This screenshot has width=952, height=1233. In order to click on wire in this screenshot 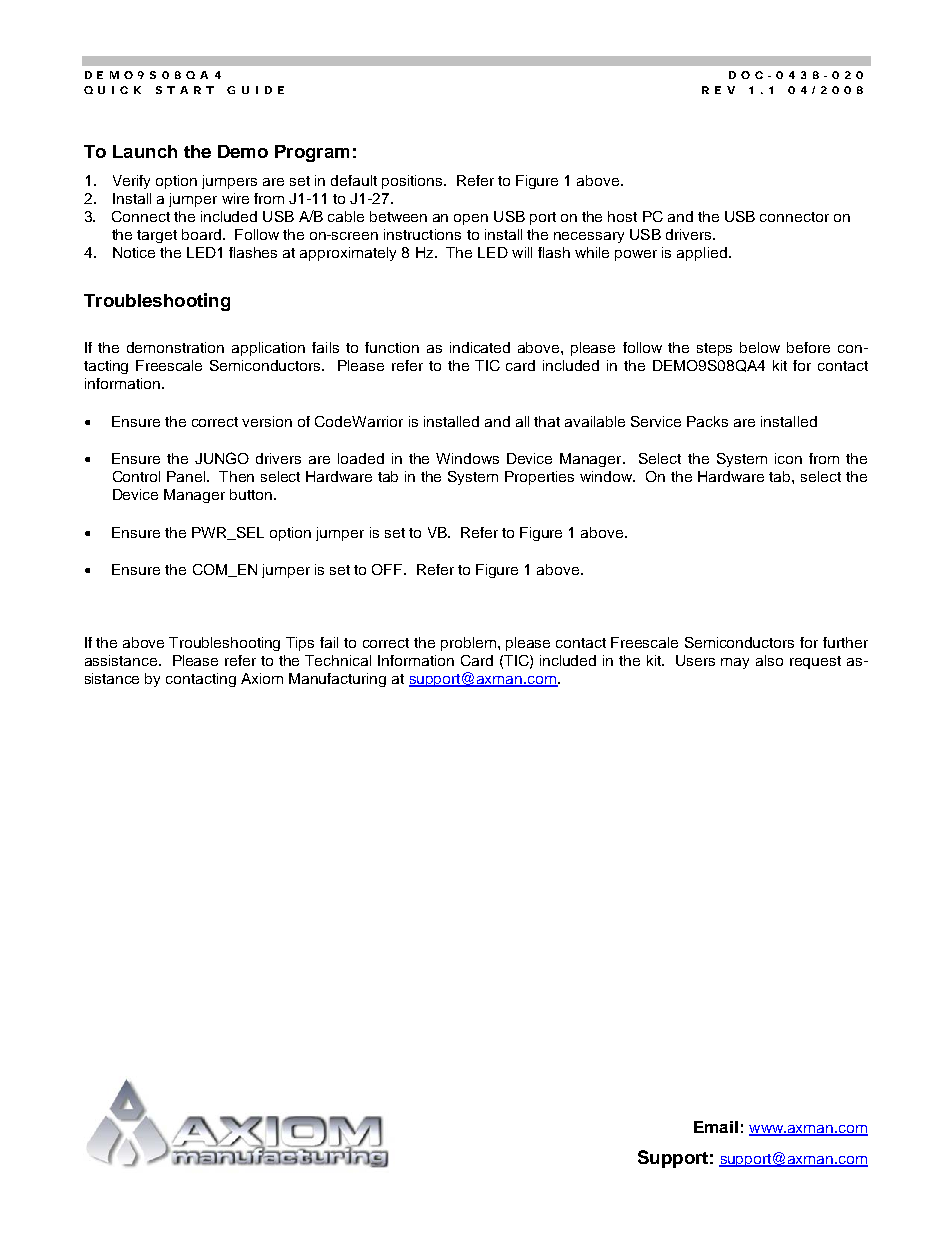, I will do `click(235, 198)`.
